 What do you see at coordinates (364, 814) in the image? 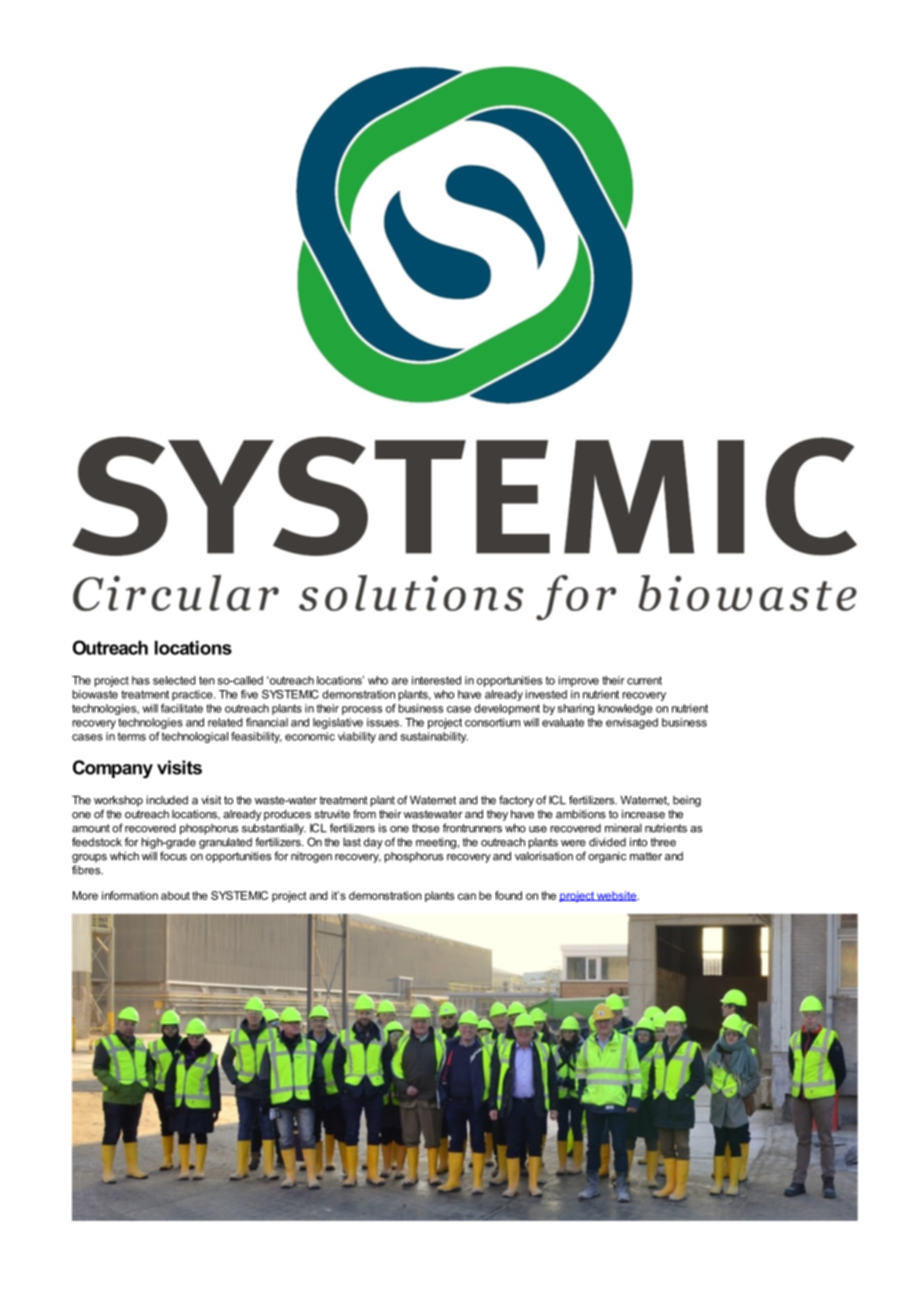
I see `from` at bounding box center [364, 814].
